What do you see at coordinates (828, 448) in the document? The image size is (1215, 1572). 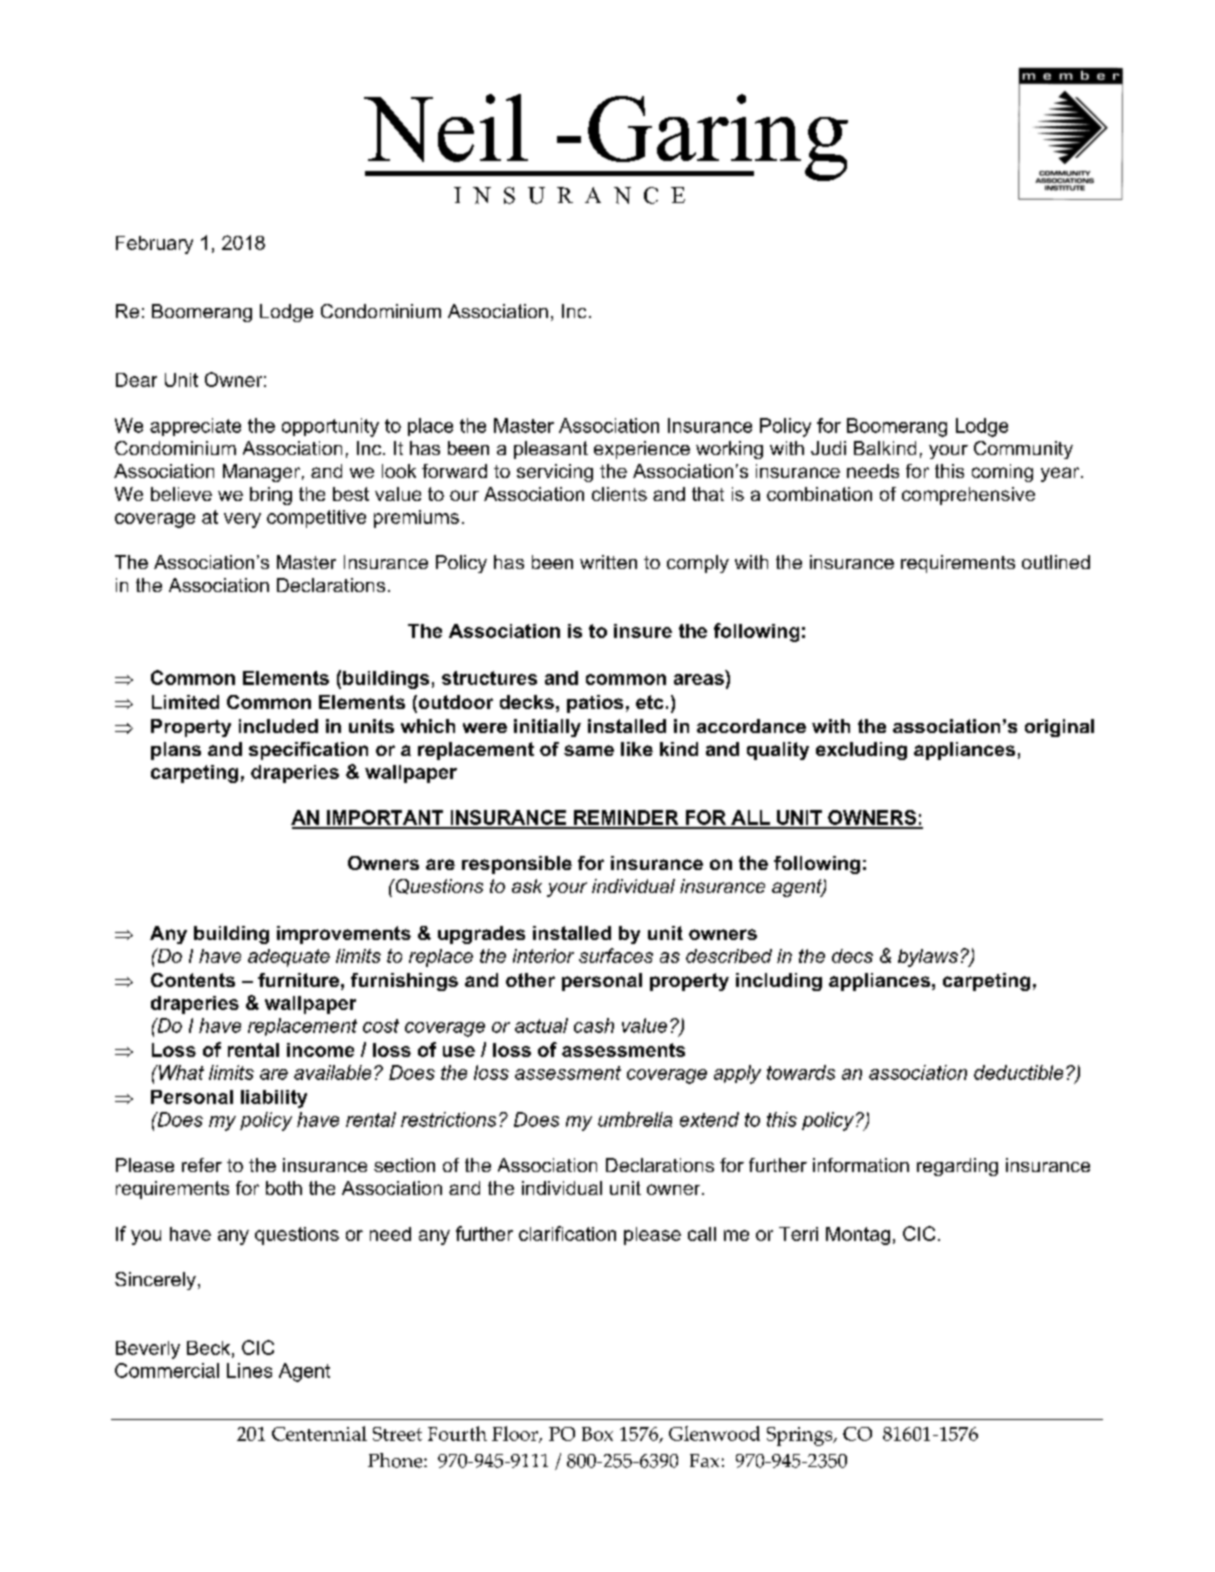 I see `Judi` at bounding box center [828, 448].
